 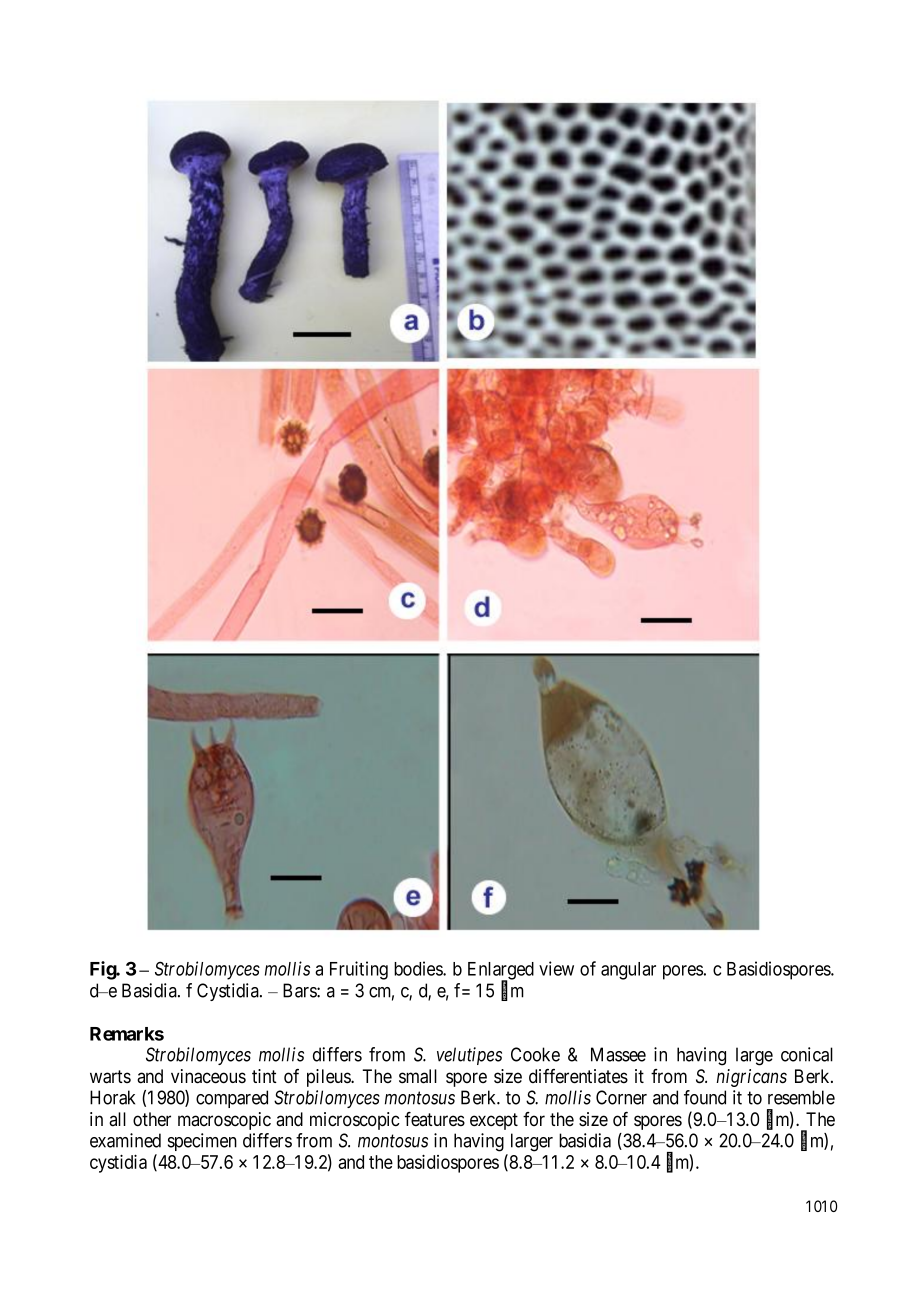 What do you see at coordinates (621, 1097) in the page?
I see `Corner` at bounding box center [621, 1097].
